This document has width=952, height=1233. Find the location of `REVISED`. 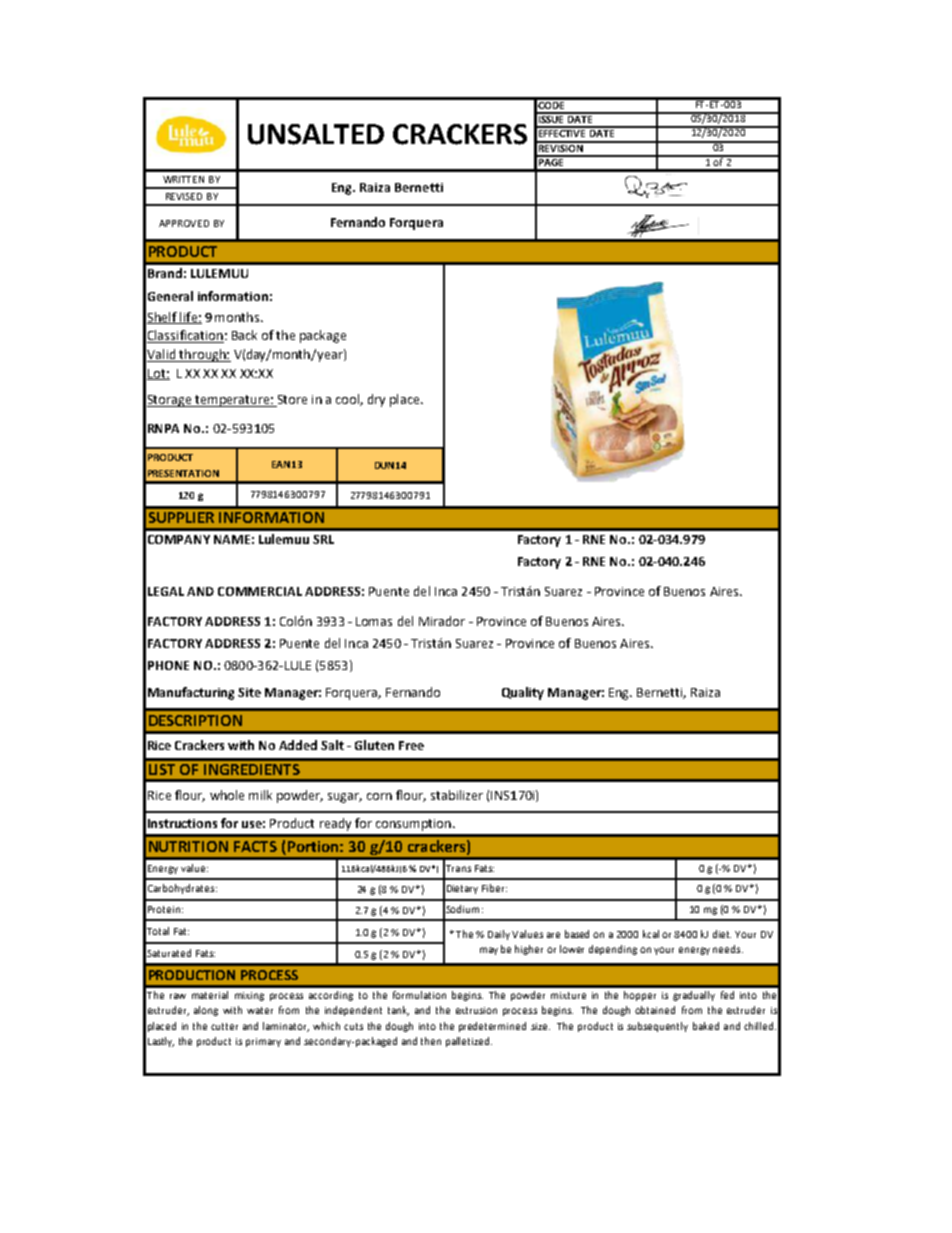

REVISED is located at coordinates (184, 196).
